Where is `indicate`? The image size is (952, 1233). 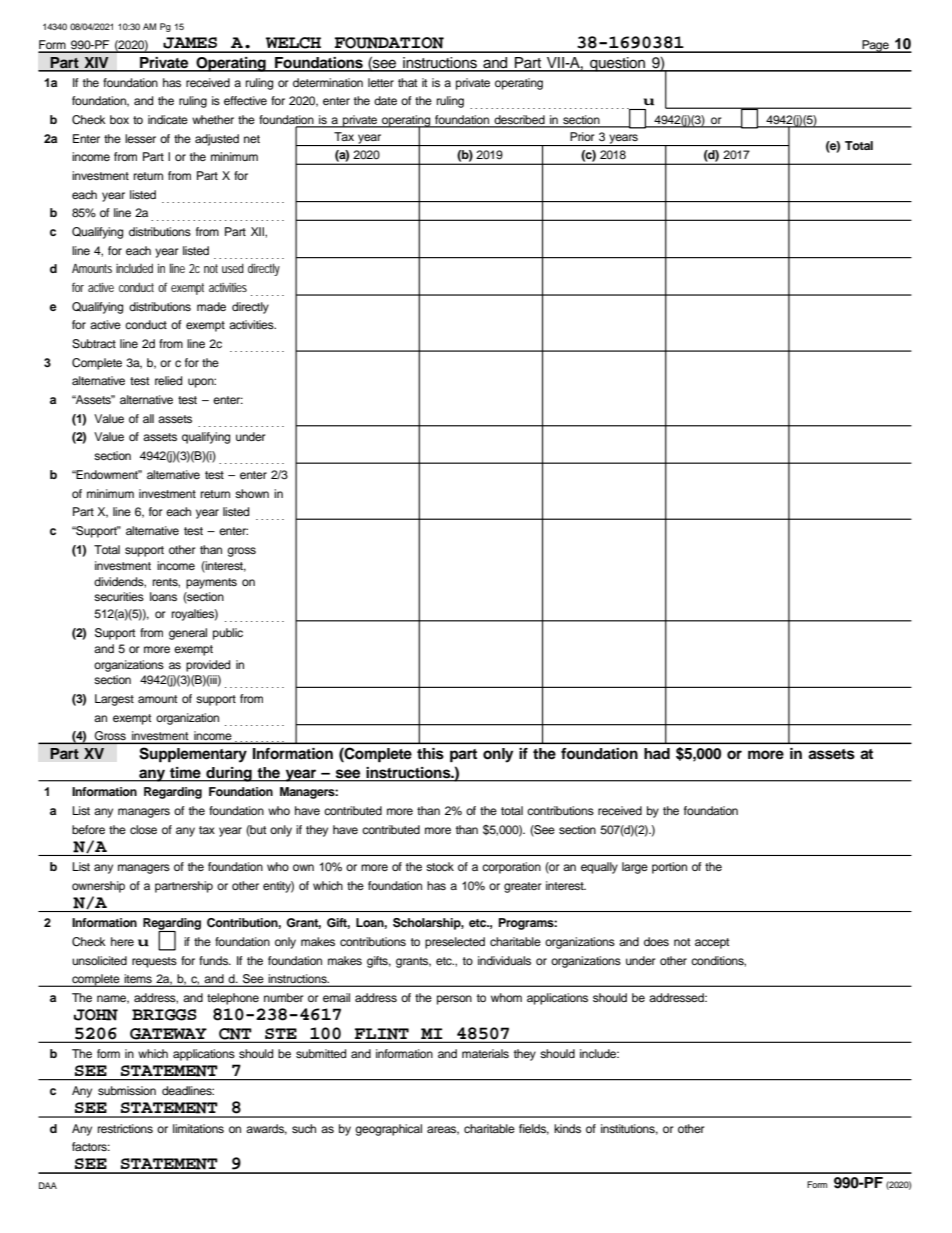 indicate is located at coordinates (168, 119).
